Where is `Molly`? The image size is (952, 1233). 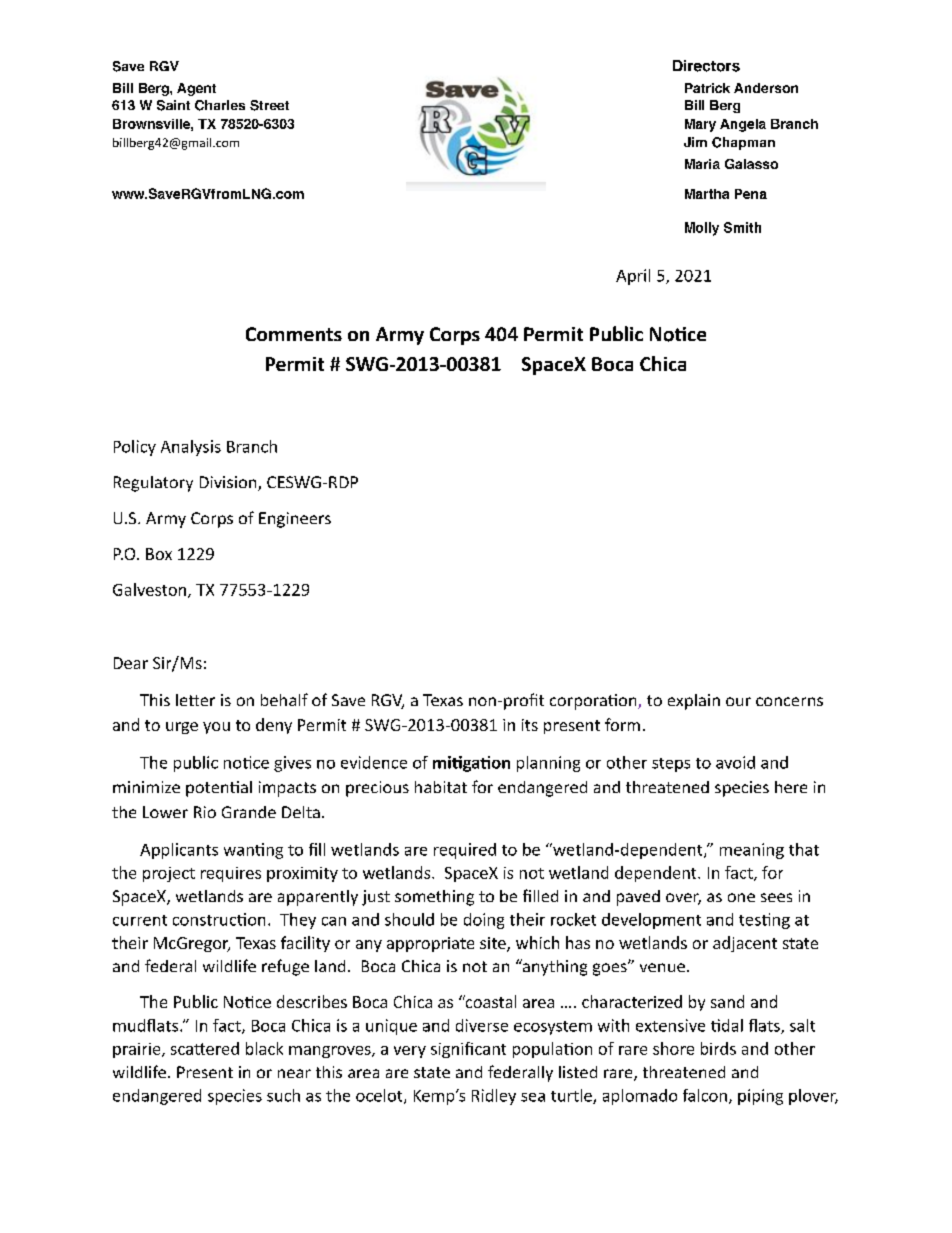 Molly is located at coordinates (702, 229).
